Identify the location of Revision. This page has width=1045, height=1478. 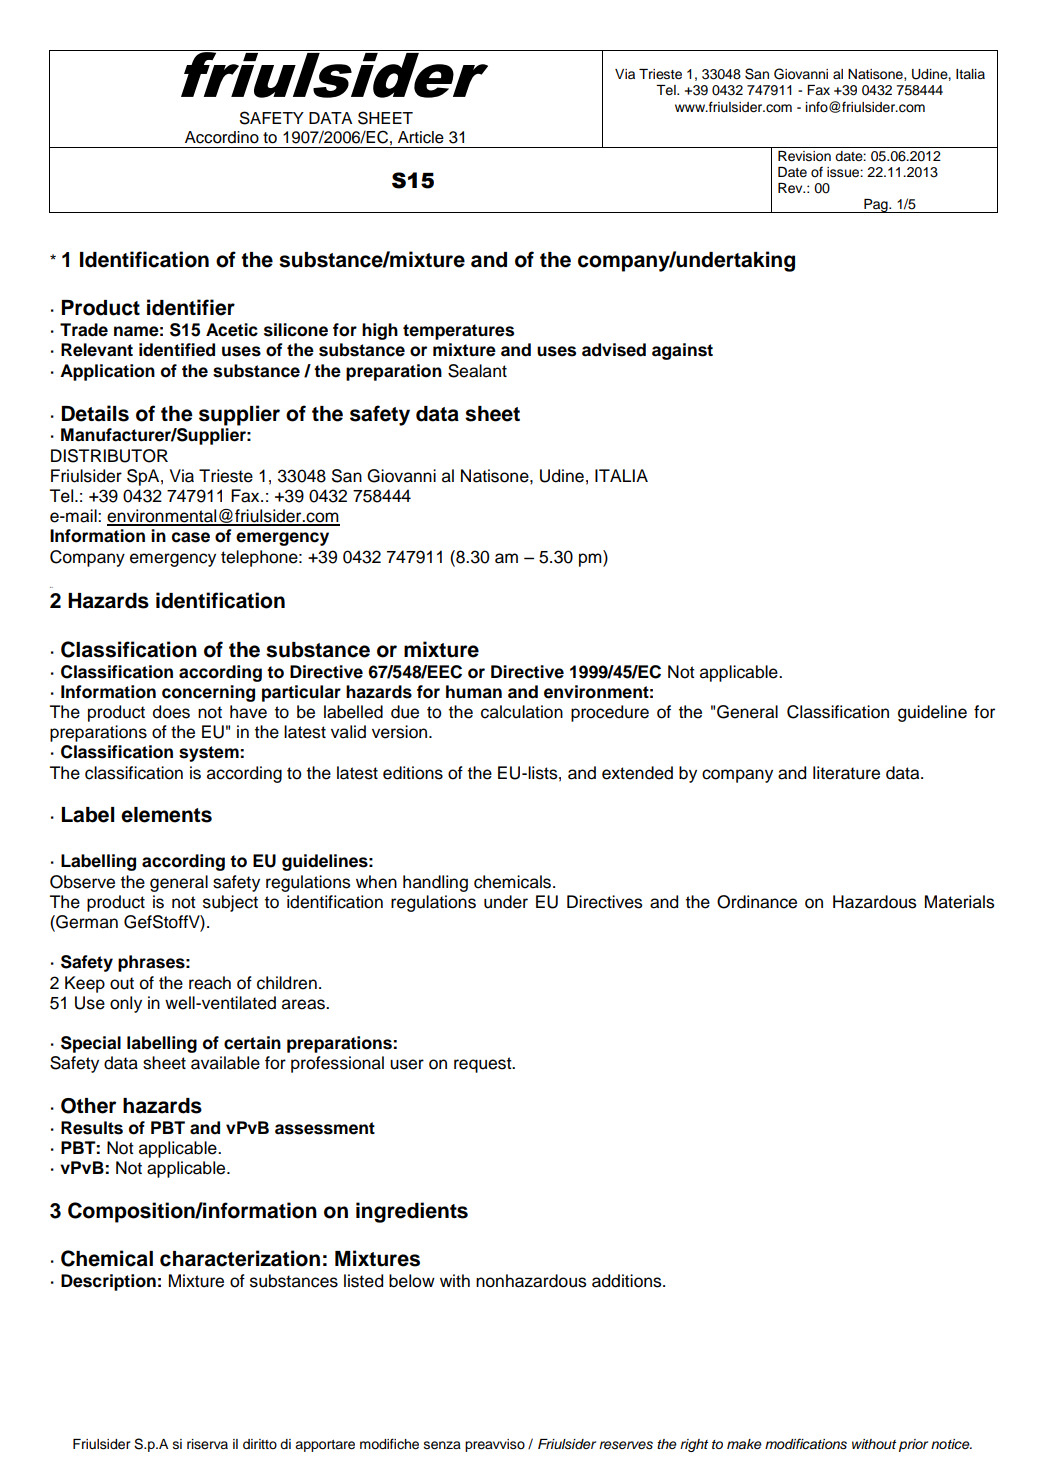
(804, 156).
